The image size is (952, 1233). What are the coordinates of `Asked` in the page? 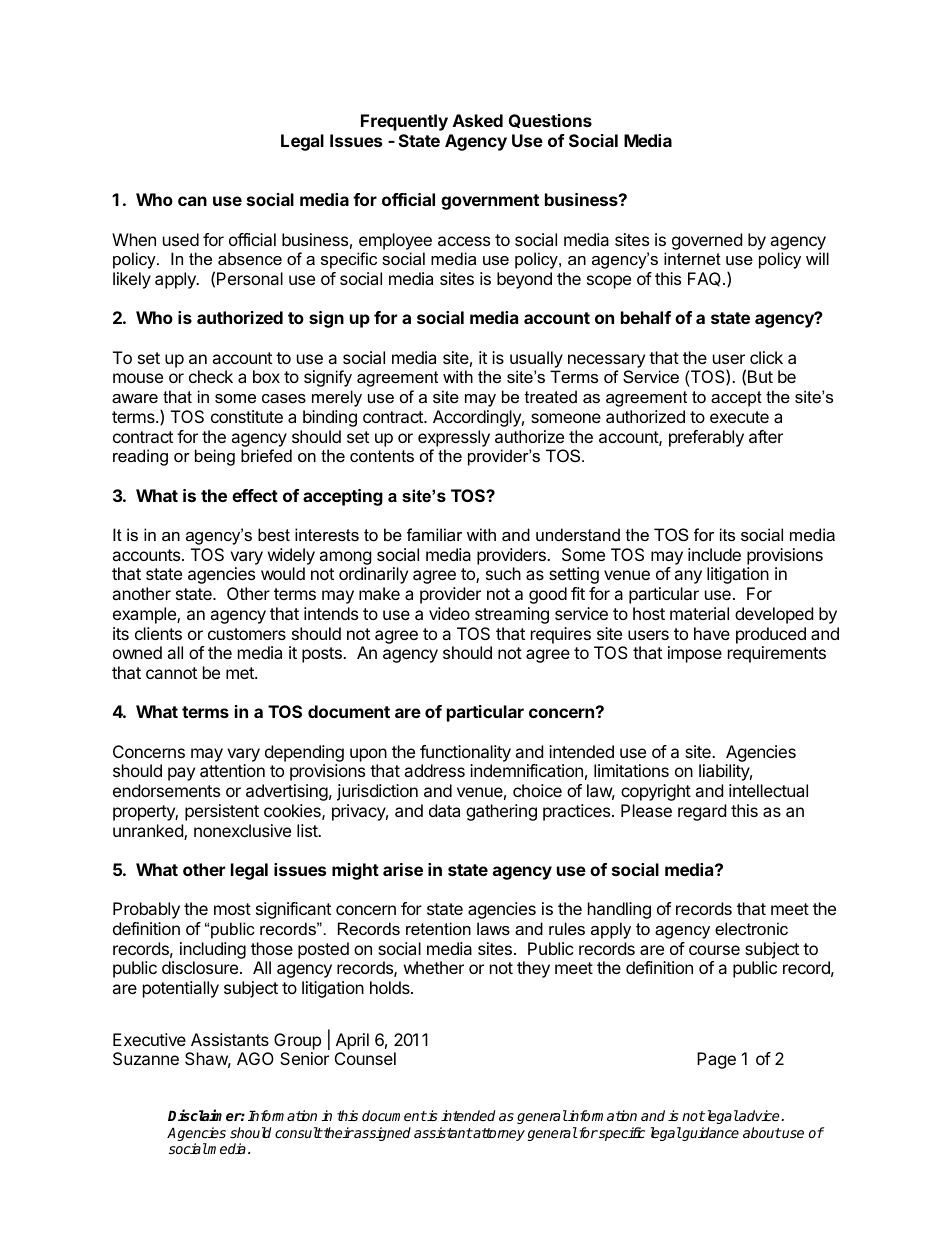 It's located at (478, 120).
